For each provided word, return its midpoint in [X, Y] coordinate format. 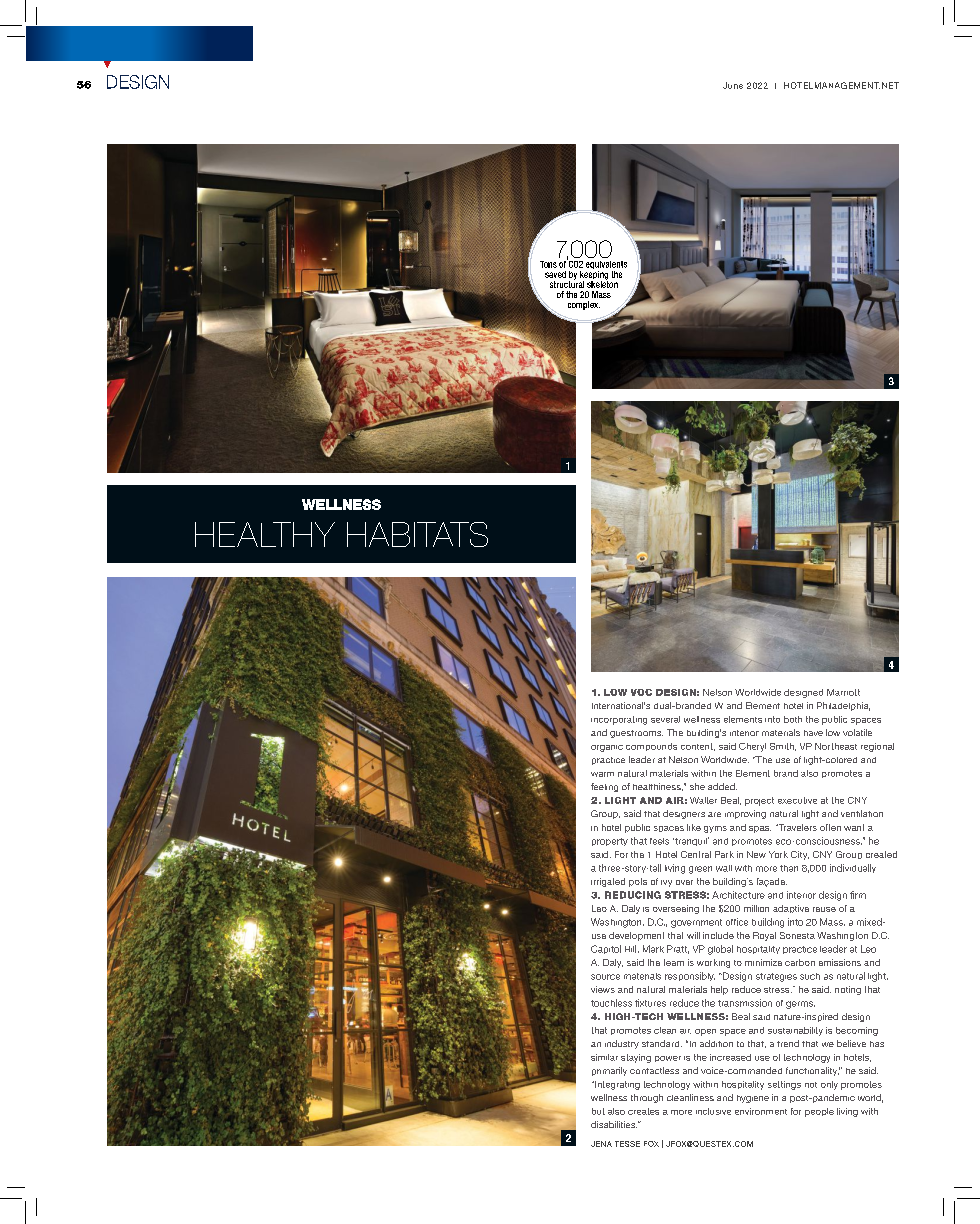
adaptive [791, 909]
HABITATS [417, 534]
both [793, 719]
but [598, 1111]
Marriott [843, 692]
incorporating [619, 720]
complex [584, 305]
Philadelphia [843, 706]
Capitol [606, 949]
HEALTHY [265, 534]
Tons [548, 264]
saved [555, 274]
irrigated [608, 882]
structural [567, 283]
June [733, 85]
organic [607, 748]
